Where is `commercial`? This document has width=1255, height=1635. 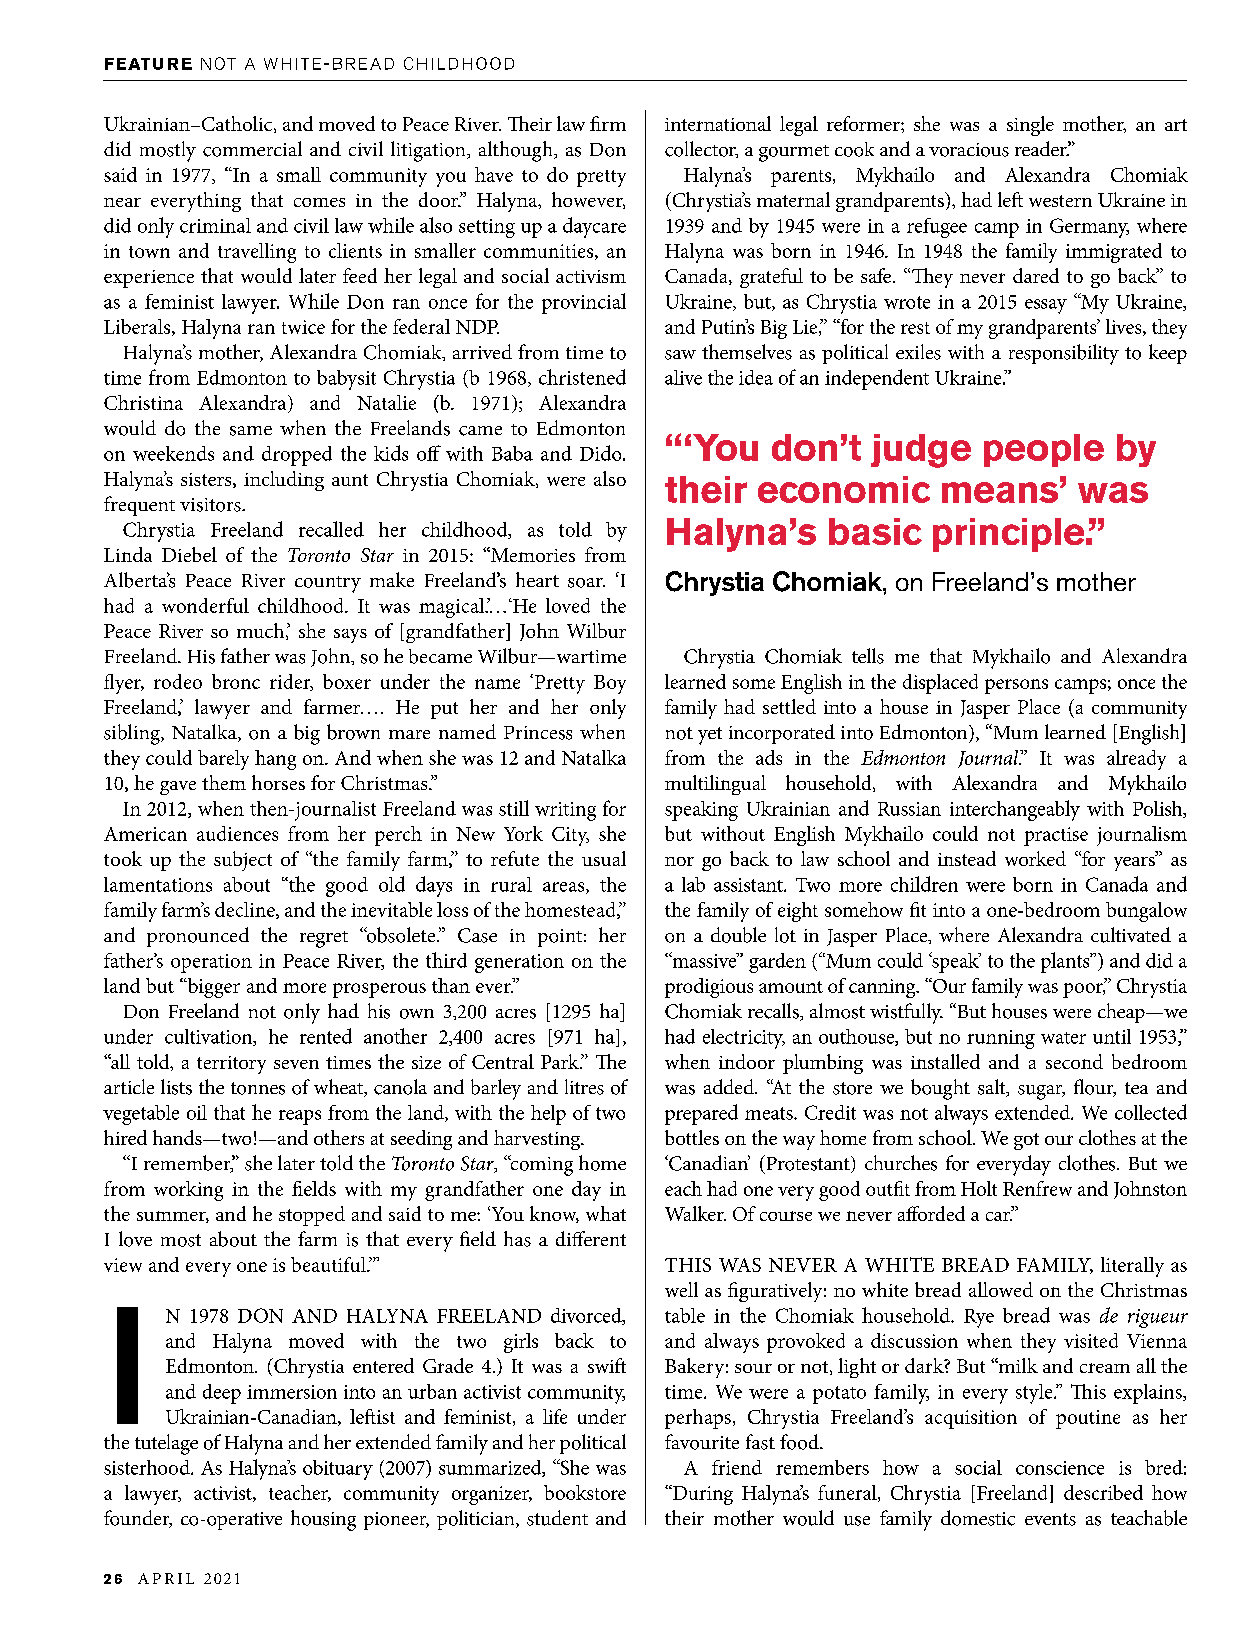
commercial is located at coordinates (252, 149).
